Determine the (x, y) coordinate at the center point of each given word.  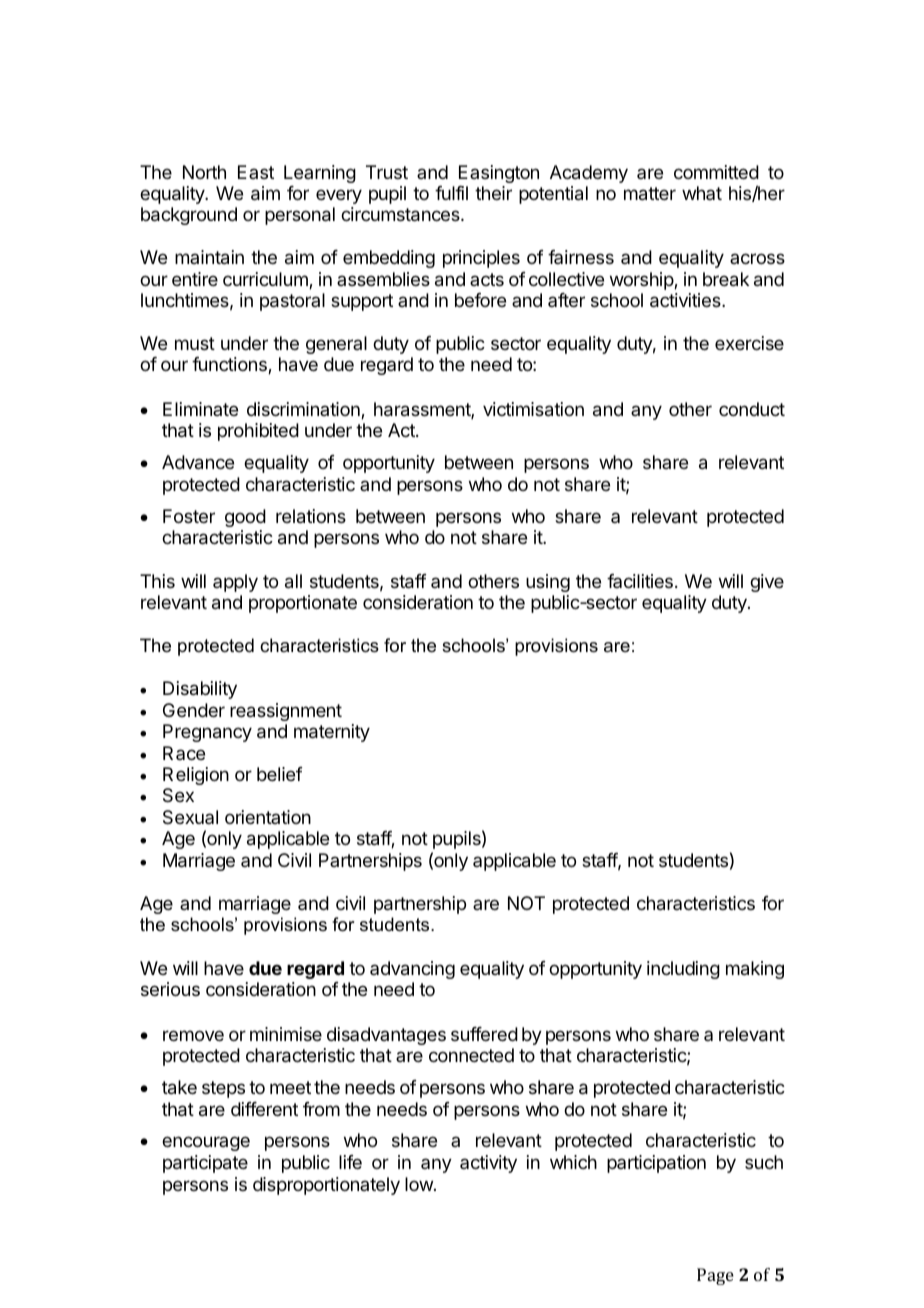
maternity (332, 733)
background (189, 216)
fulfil (451, 193)
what (702, 193)
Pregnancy (207, 733)
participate (205, 1164)
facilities (640, 581)
